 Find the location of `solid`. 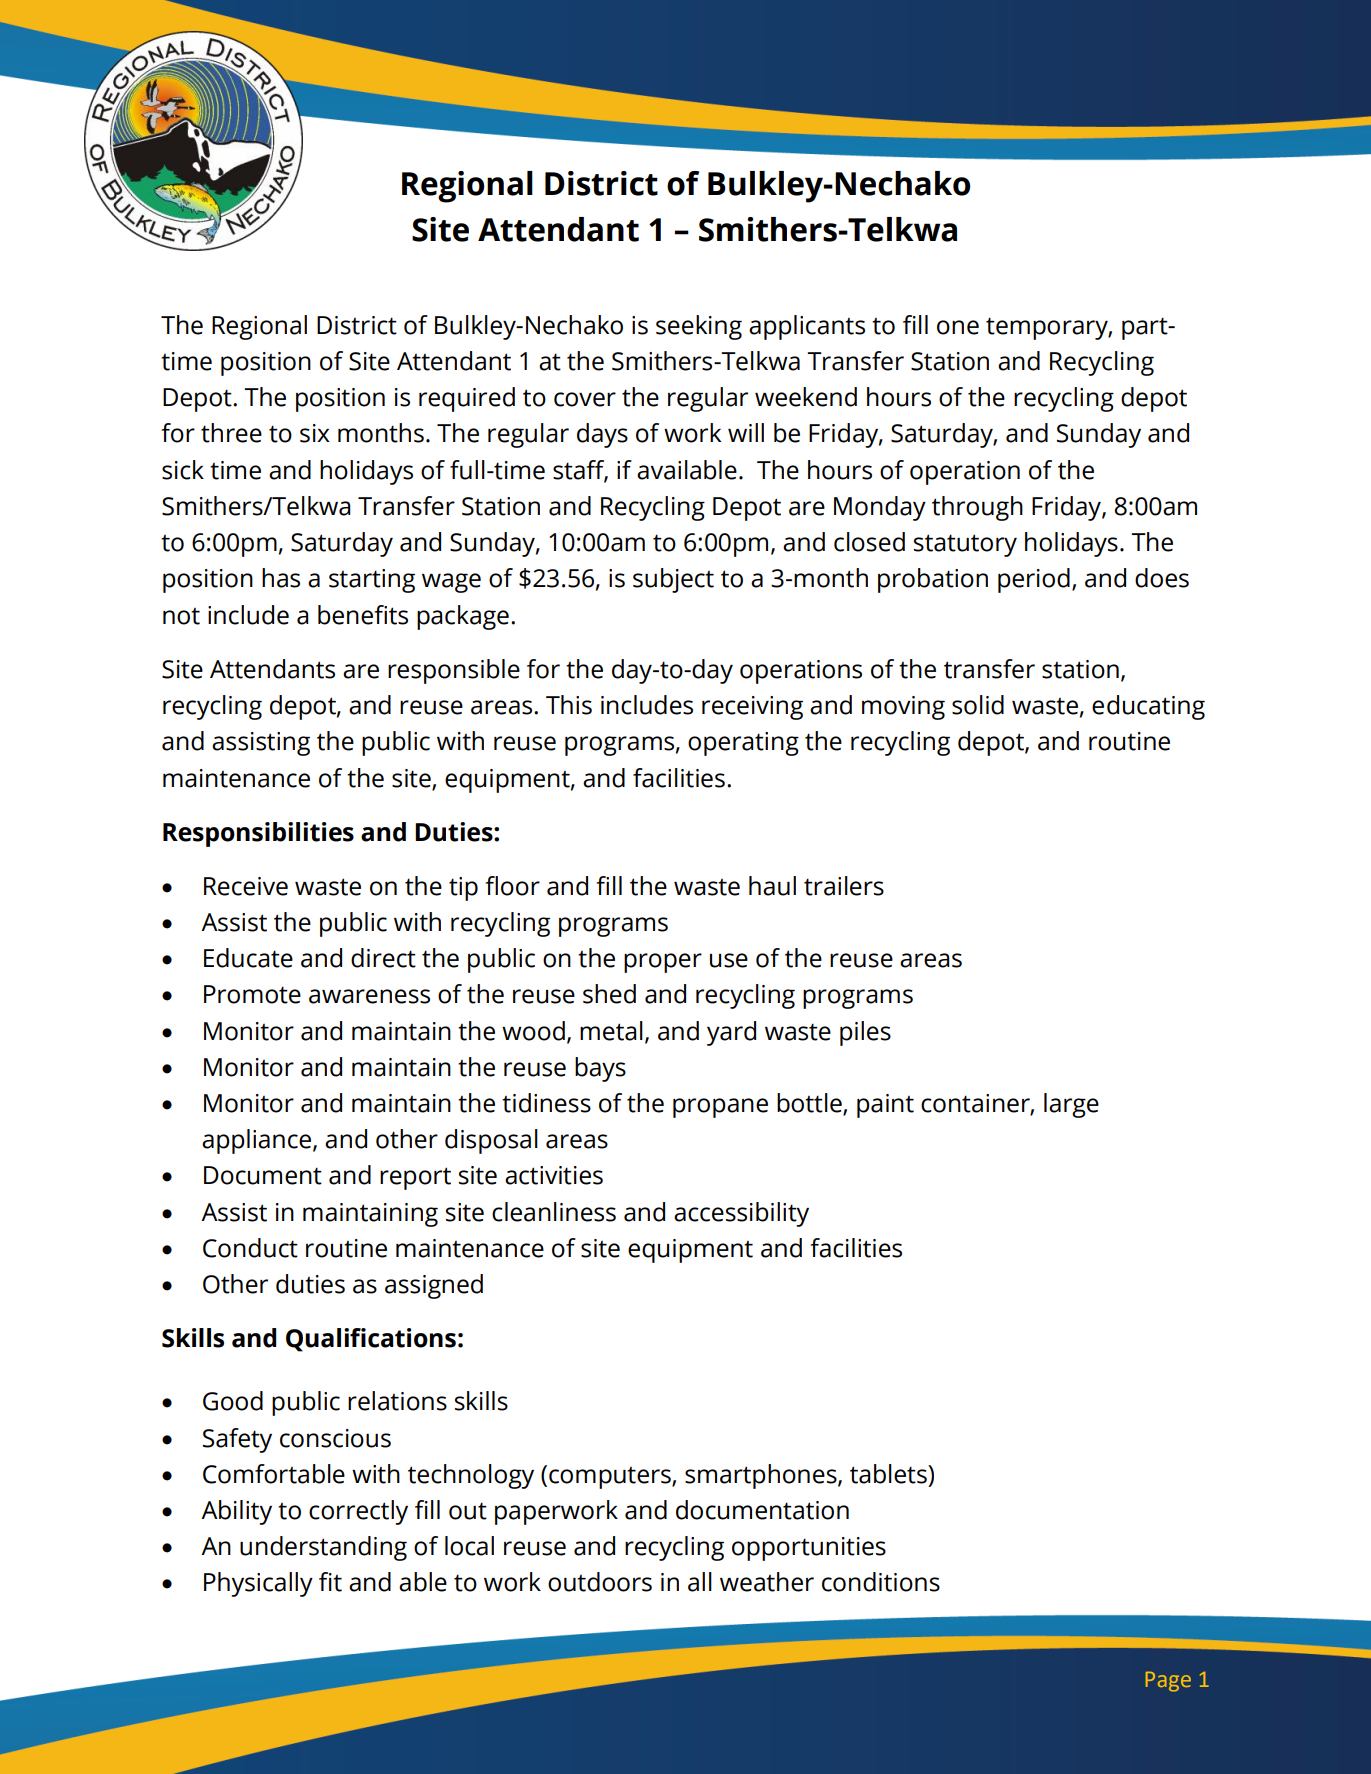

solid is located at coordinates (978, 705).
